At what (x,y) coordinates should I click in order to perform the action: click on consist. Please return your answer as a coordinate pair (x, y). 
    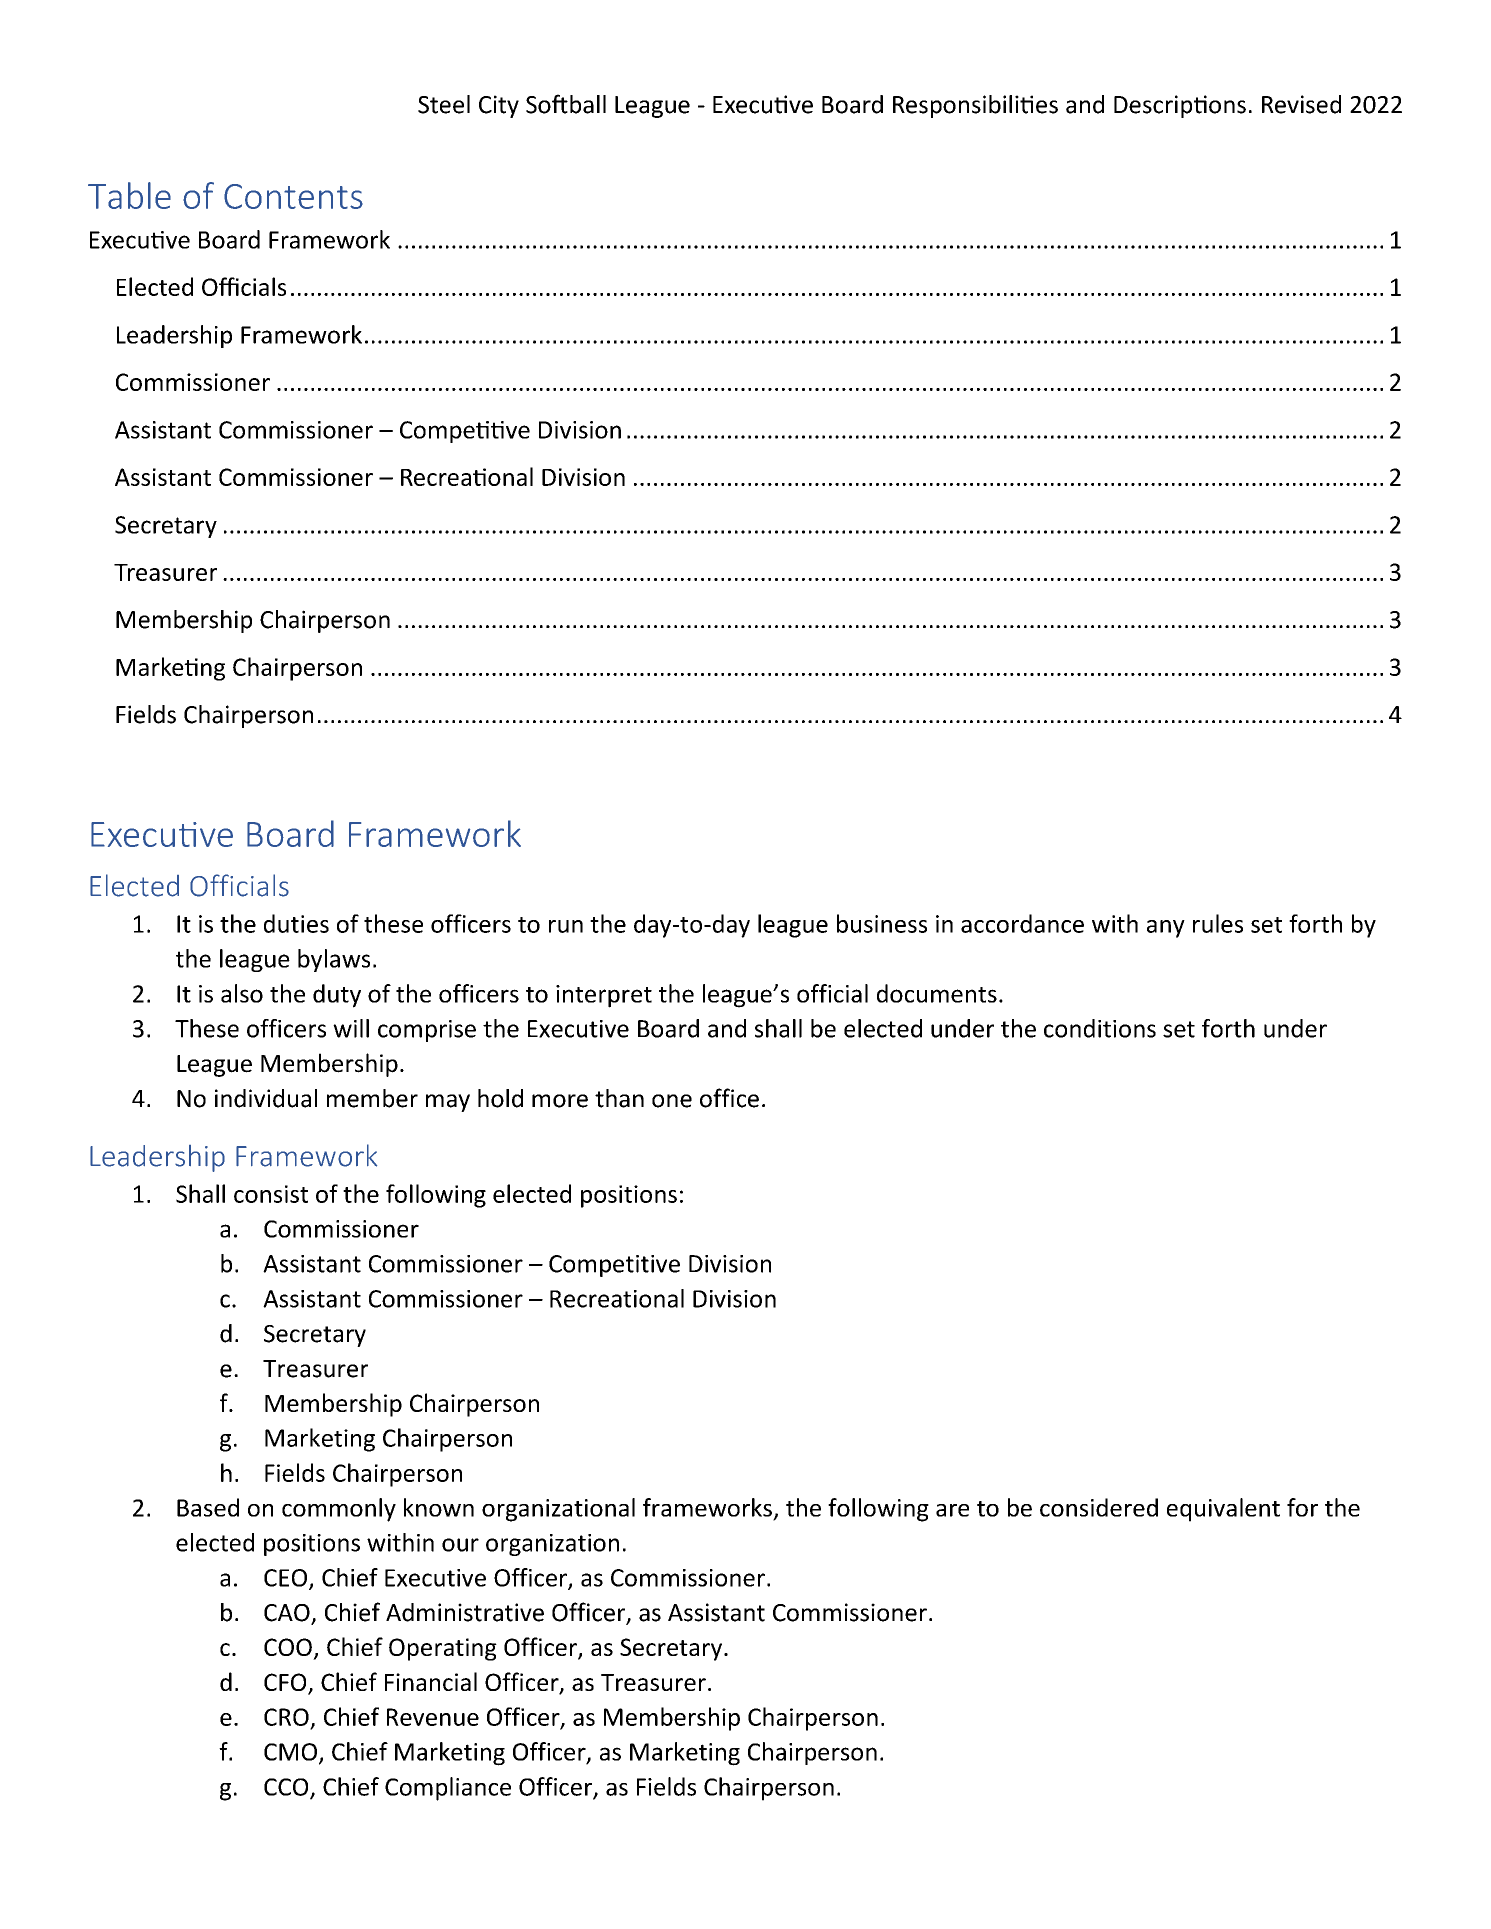
    Looking at the image, I should click on (271, 1194).
